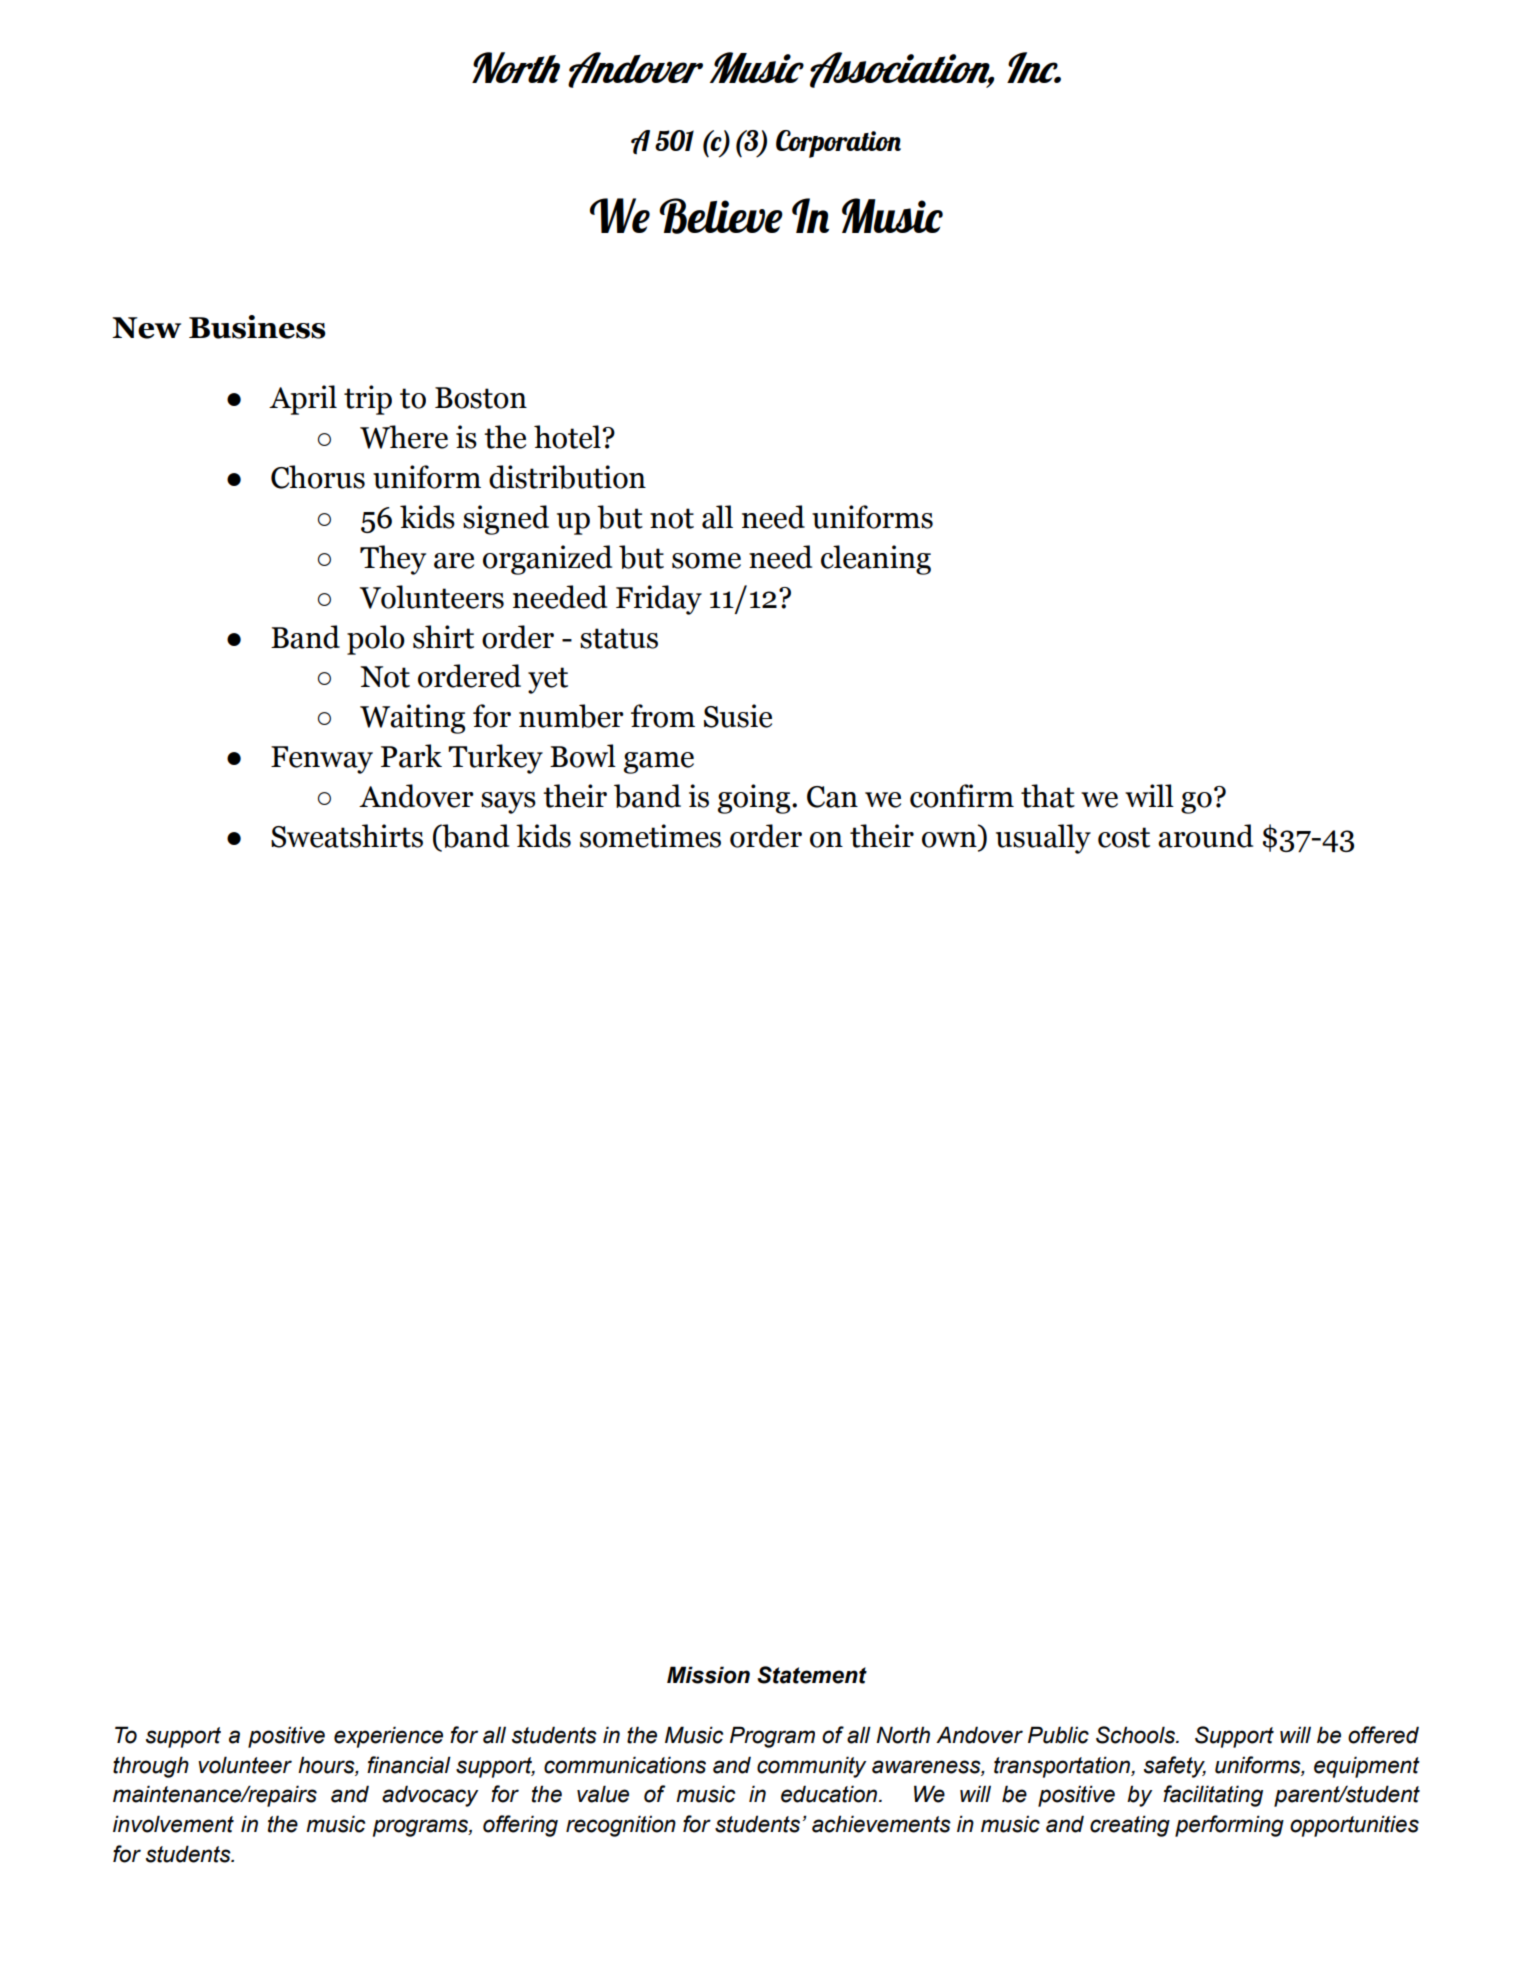  What do you see at coordinates (755, 799) in the document?
I see `going` at bounding box center [755, 799].
